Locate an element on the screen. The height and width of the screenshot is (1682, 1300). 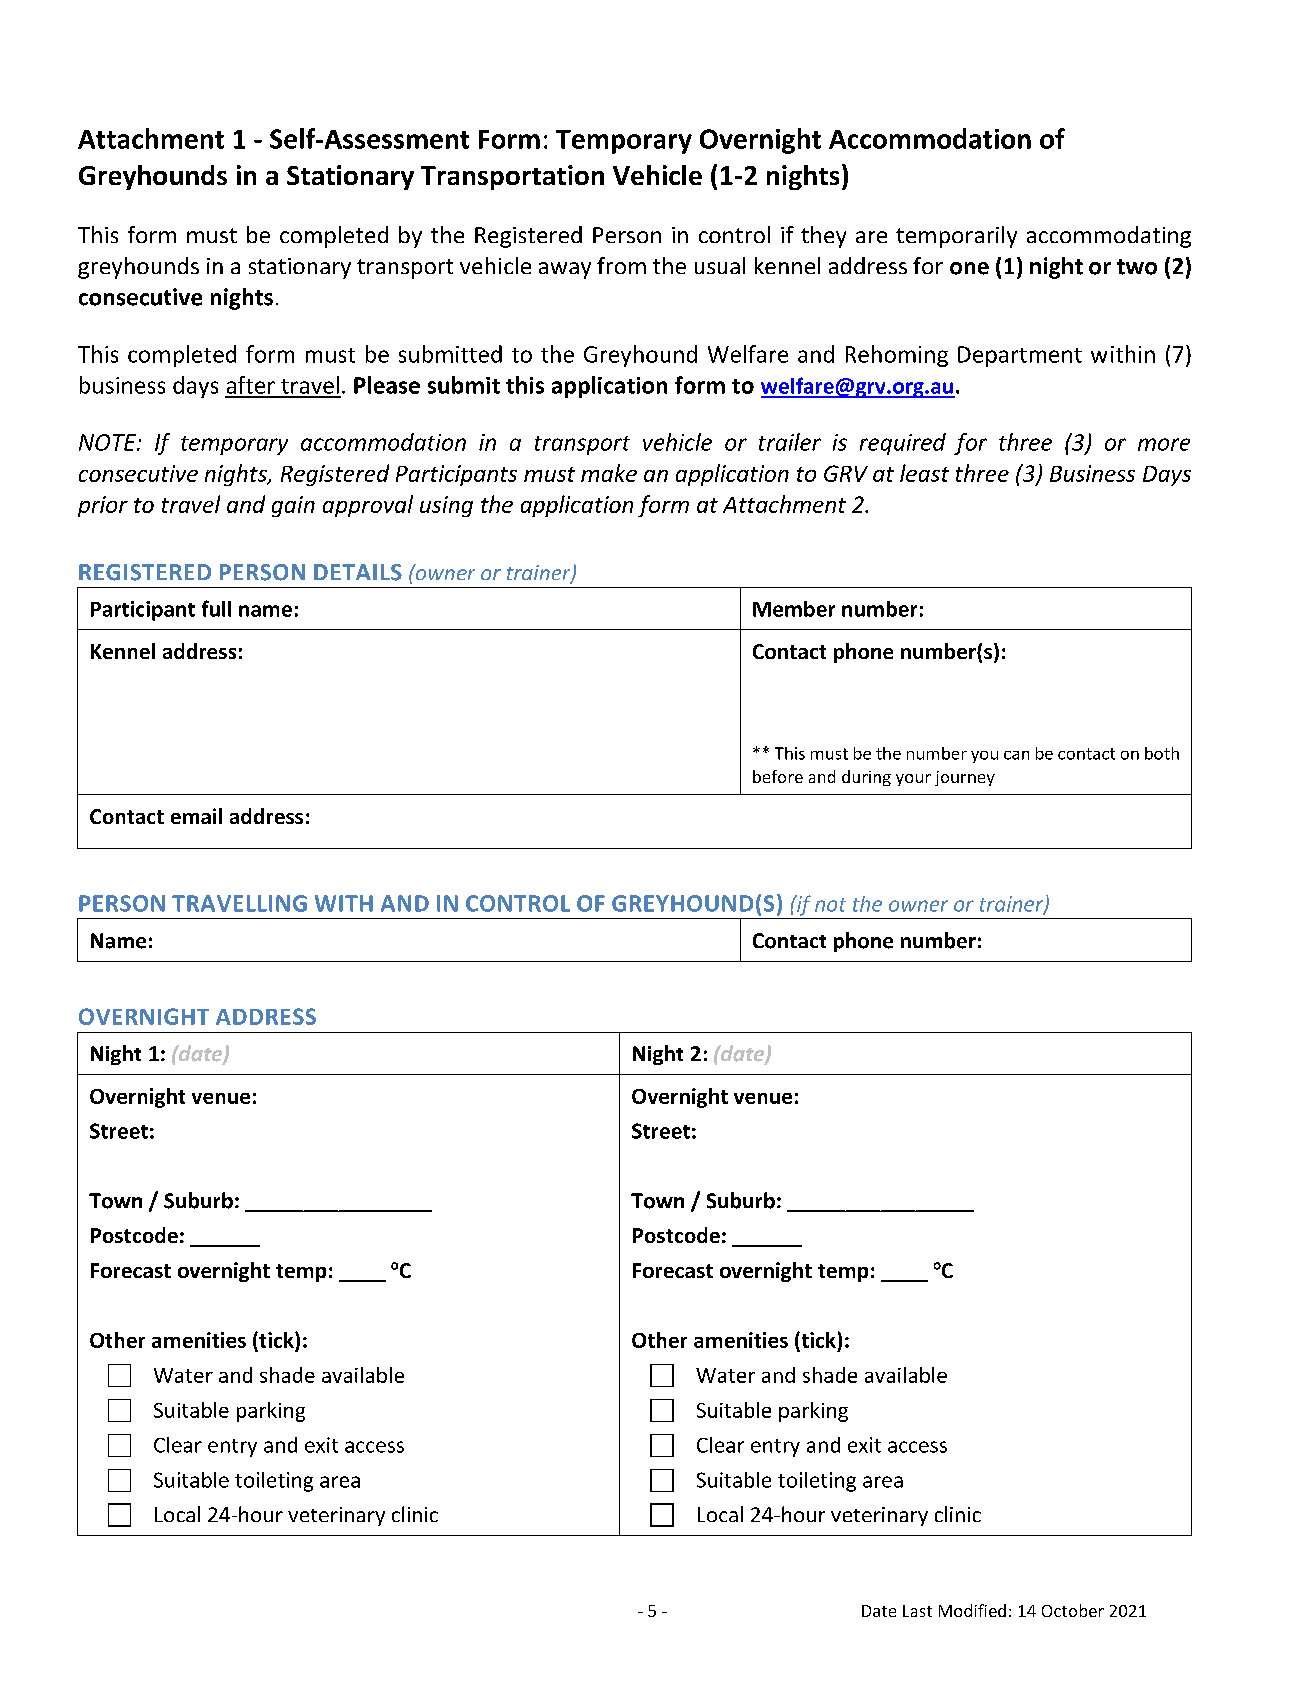
email is located at coordinates (196, 816).
